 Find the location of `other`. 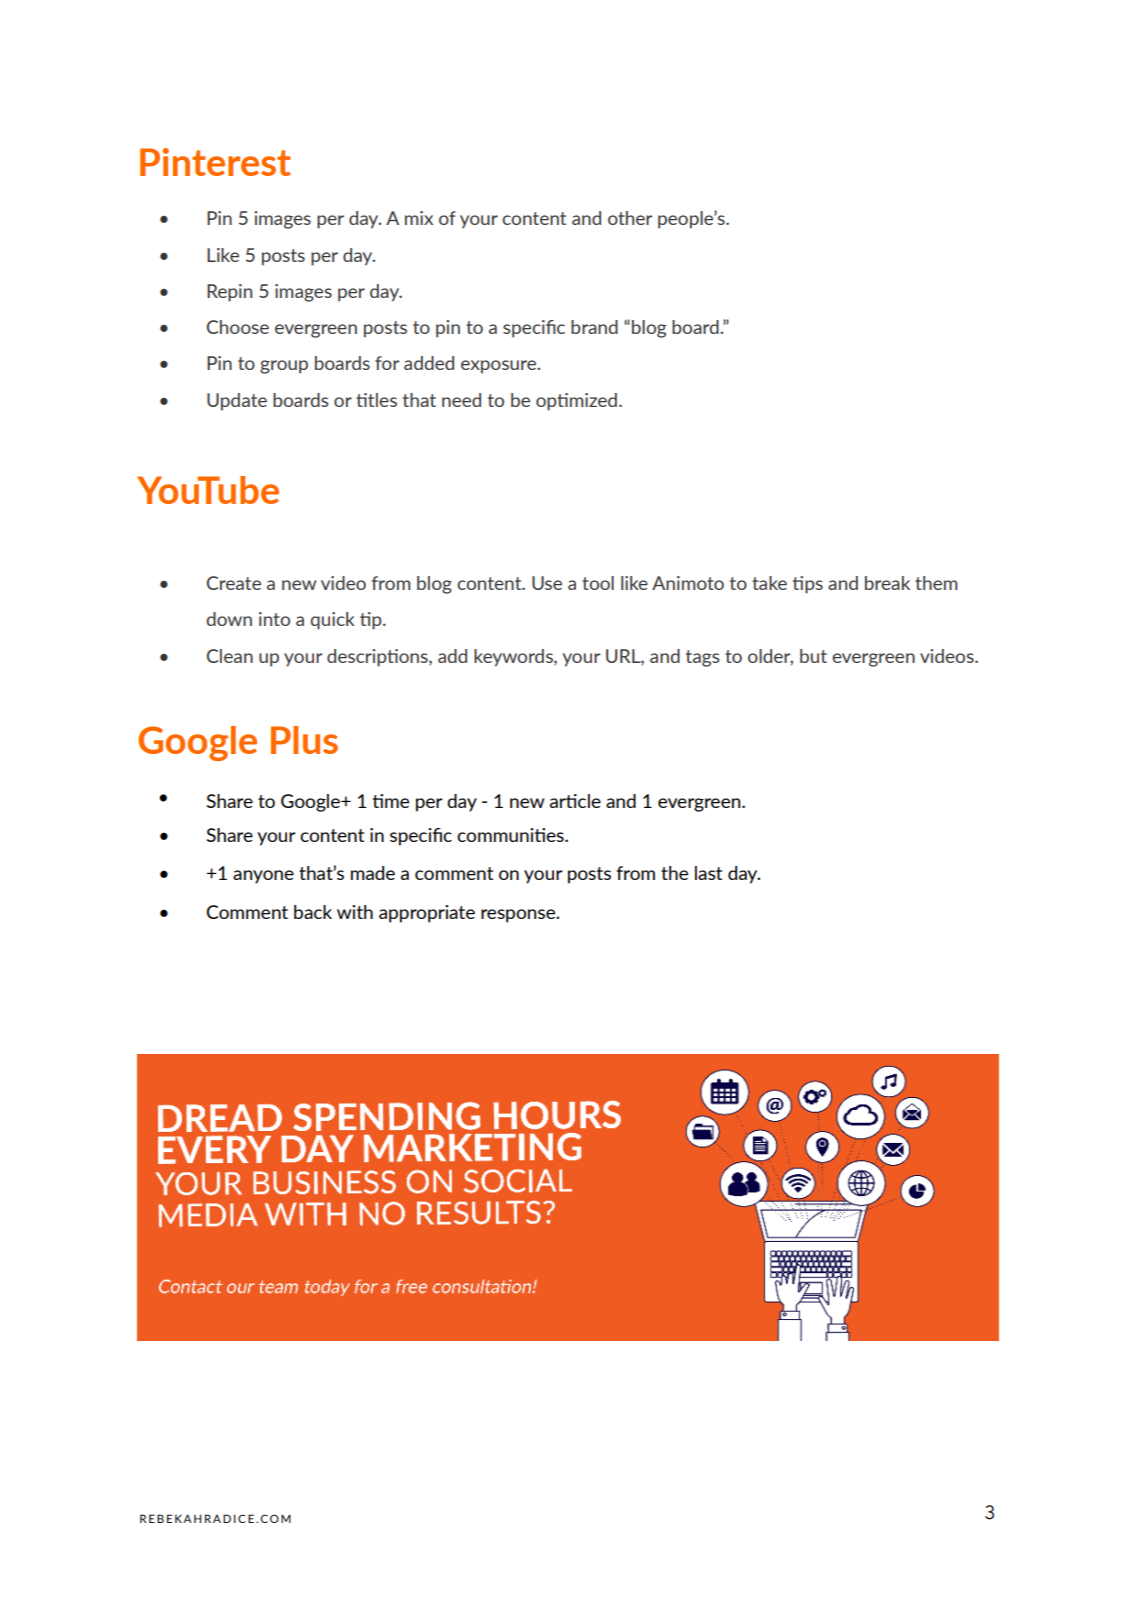

other is located at coordinates (630, 218).
